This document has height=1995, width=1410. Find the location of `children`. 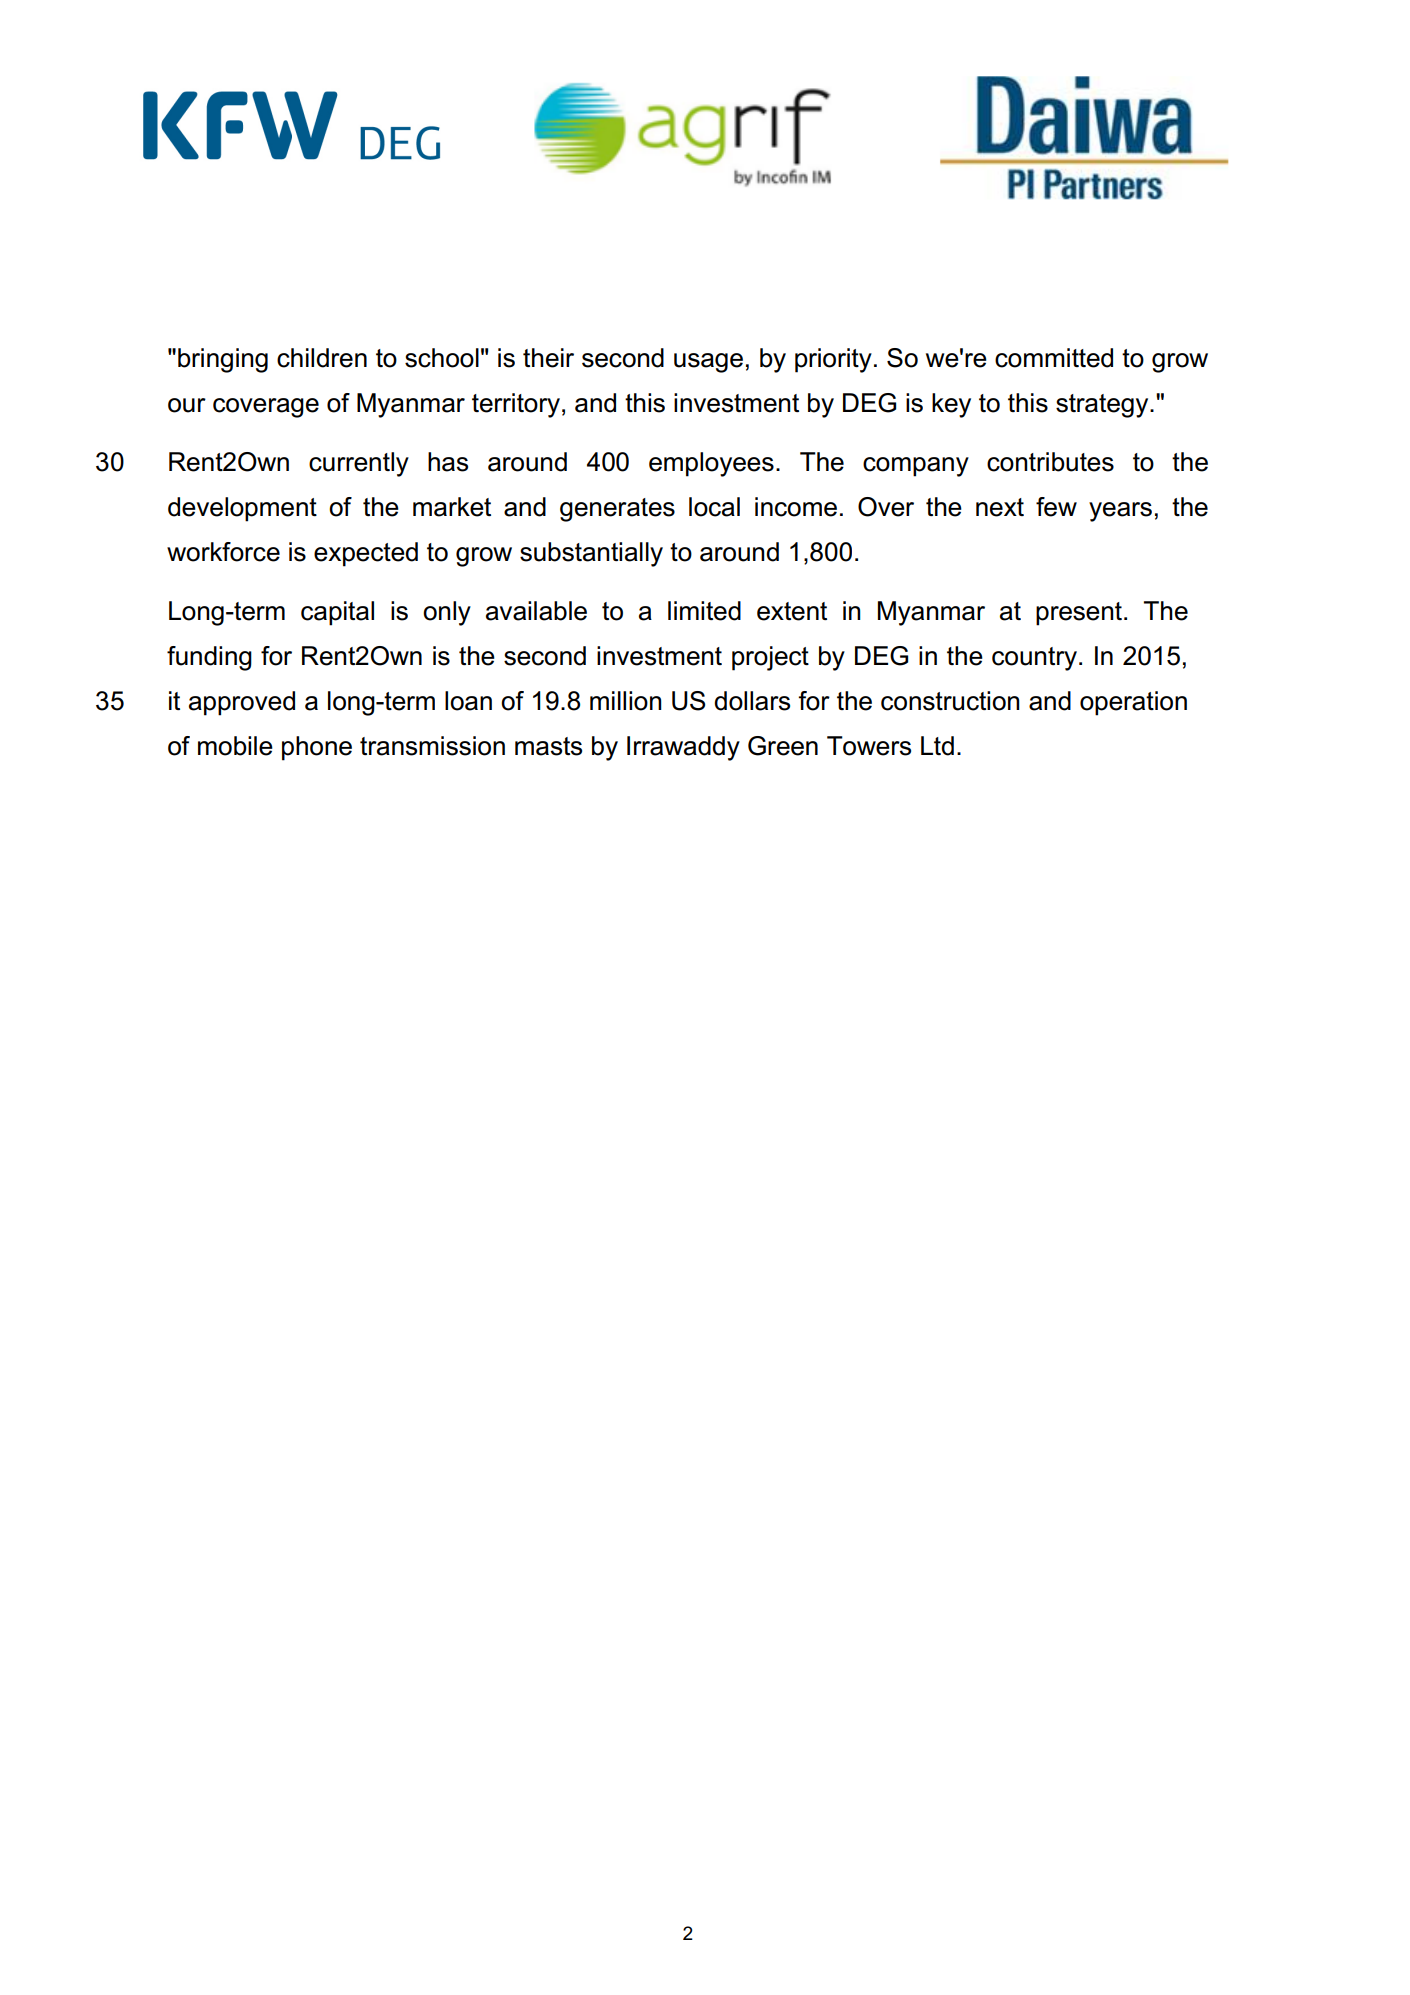

children is located at coordinates (322, 358).
